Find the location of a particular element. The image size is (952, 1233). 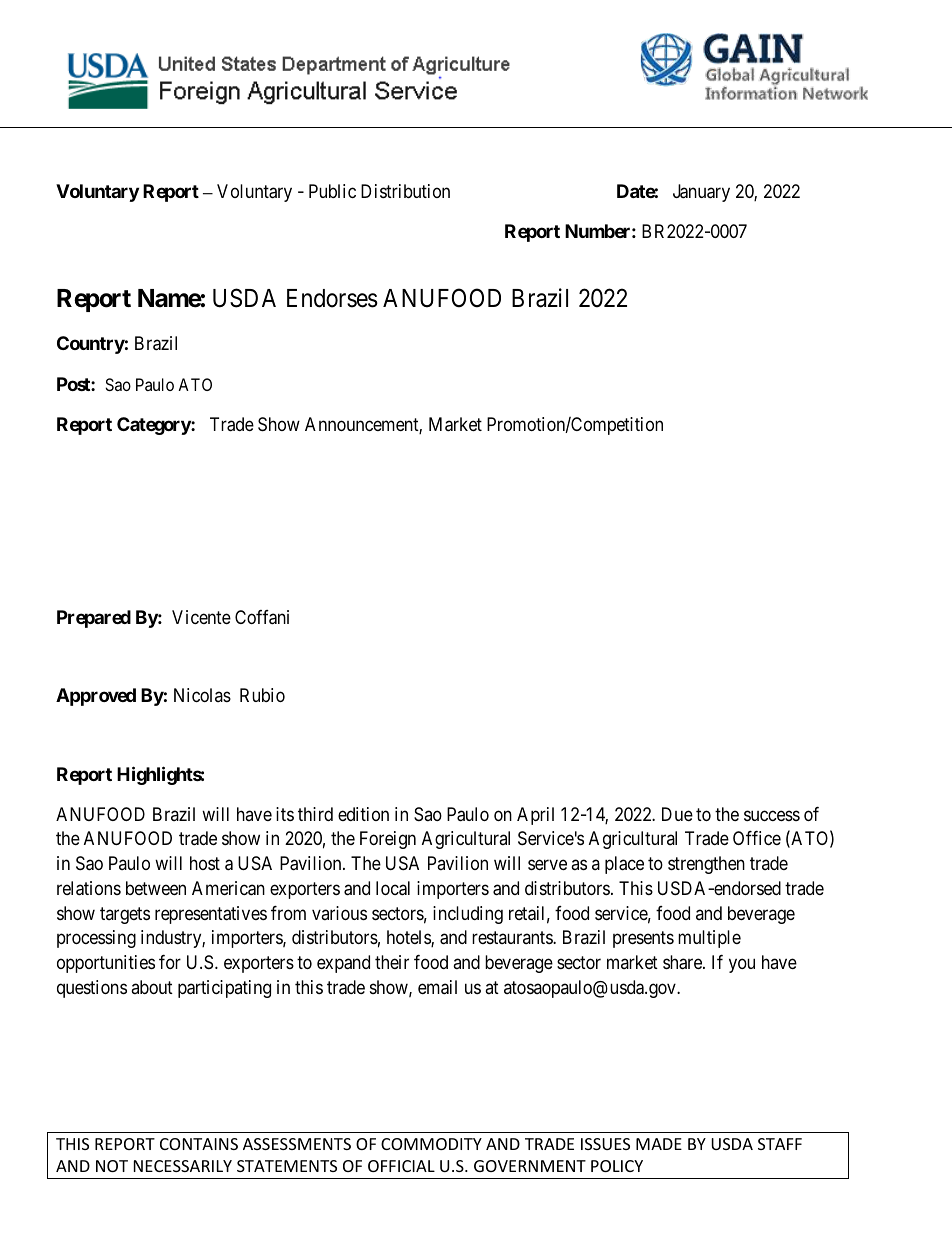

CONTAINS is located at coordinates (199, 1144).
